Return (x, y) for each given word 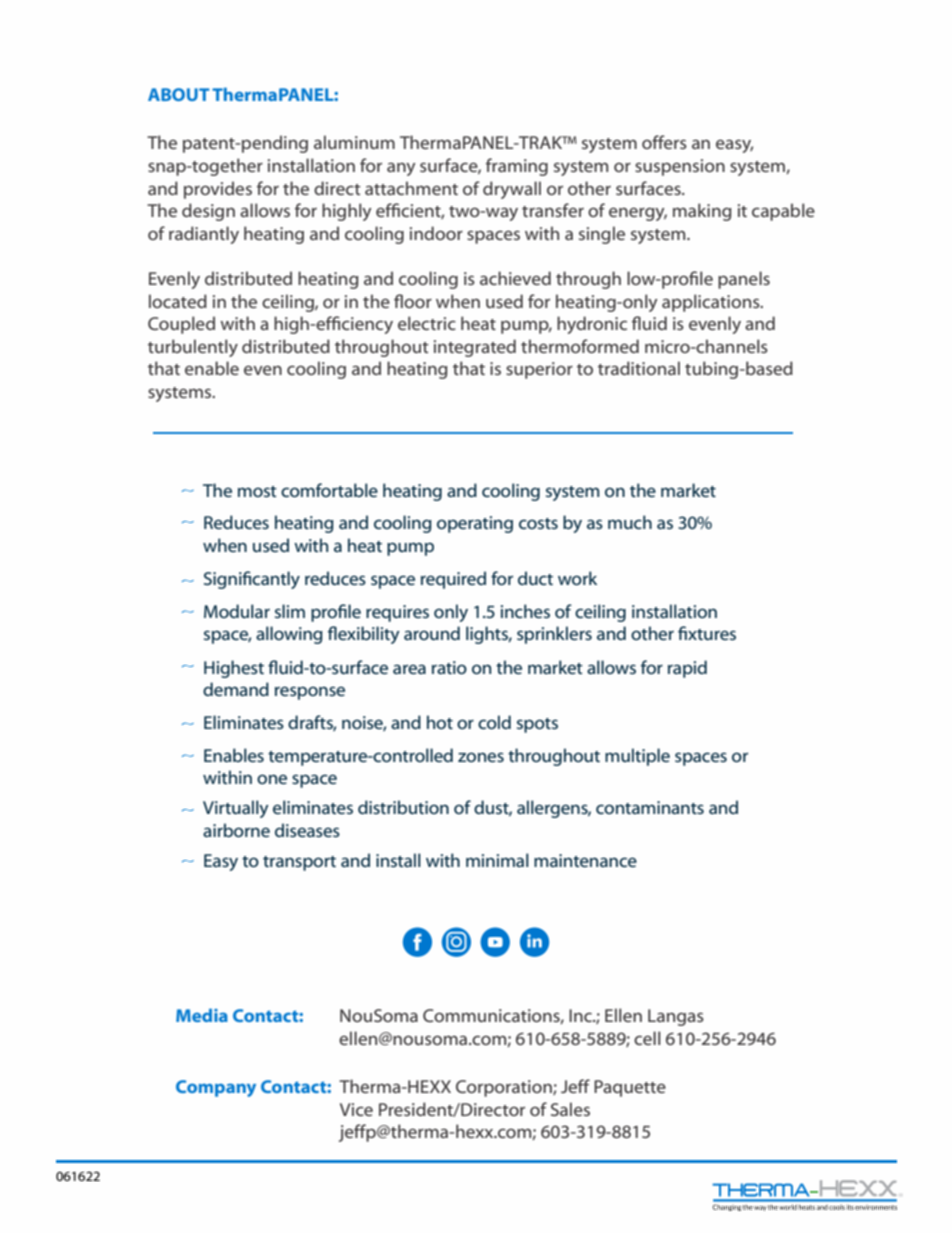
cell (647, 1038)
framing (517, 167)
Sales (570, 1109)
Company (216, 1088)
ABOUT (179, 94)
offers (664, 142)
